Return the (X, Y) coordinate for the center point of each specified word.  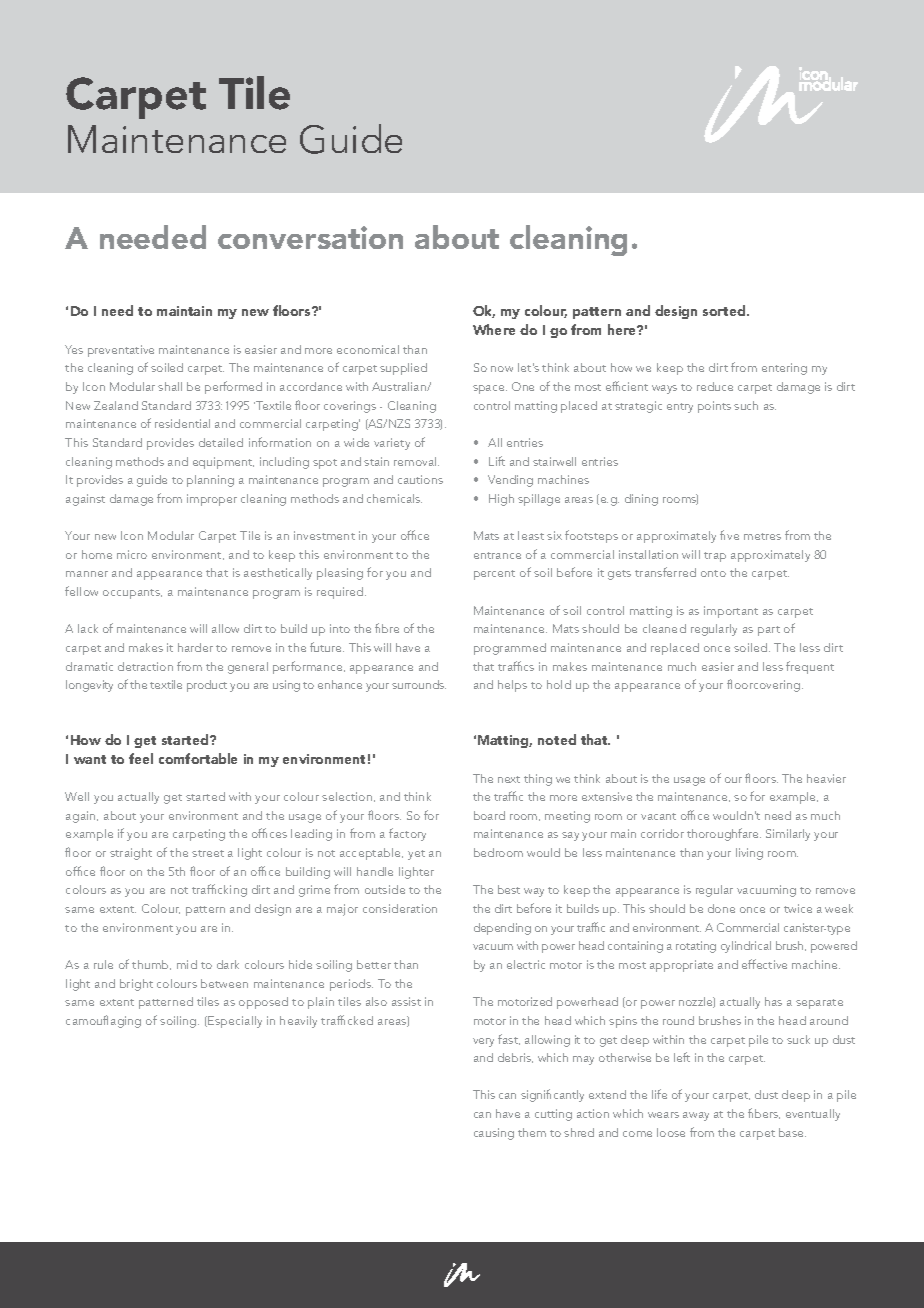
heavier (826, 778)
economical (368, 349)
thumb (151, 965)
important (731, 612)
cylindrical (746, 947)
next (509, 779)
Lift (497, 461)
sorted (725, 310)
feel (141, 758)
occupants (132, 594)
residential (182, 423)
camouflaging (103, 1021)
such (746, 405)
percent (494, 575)
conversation (310, 237)
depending (502, 929)
